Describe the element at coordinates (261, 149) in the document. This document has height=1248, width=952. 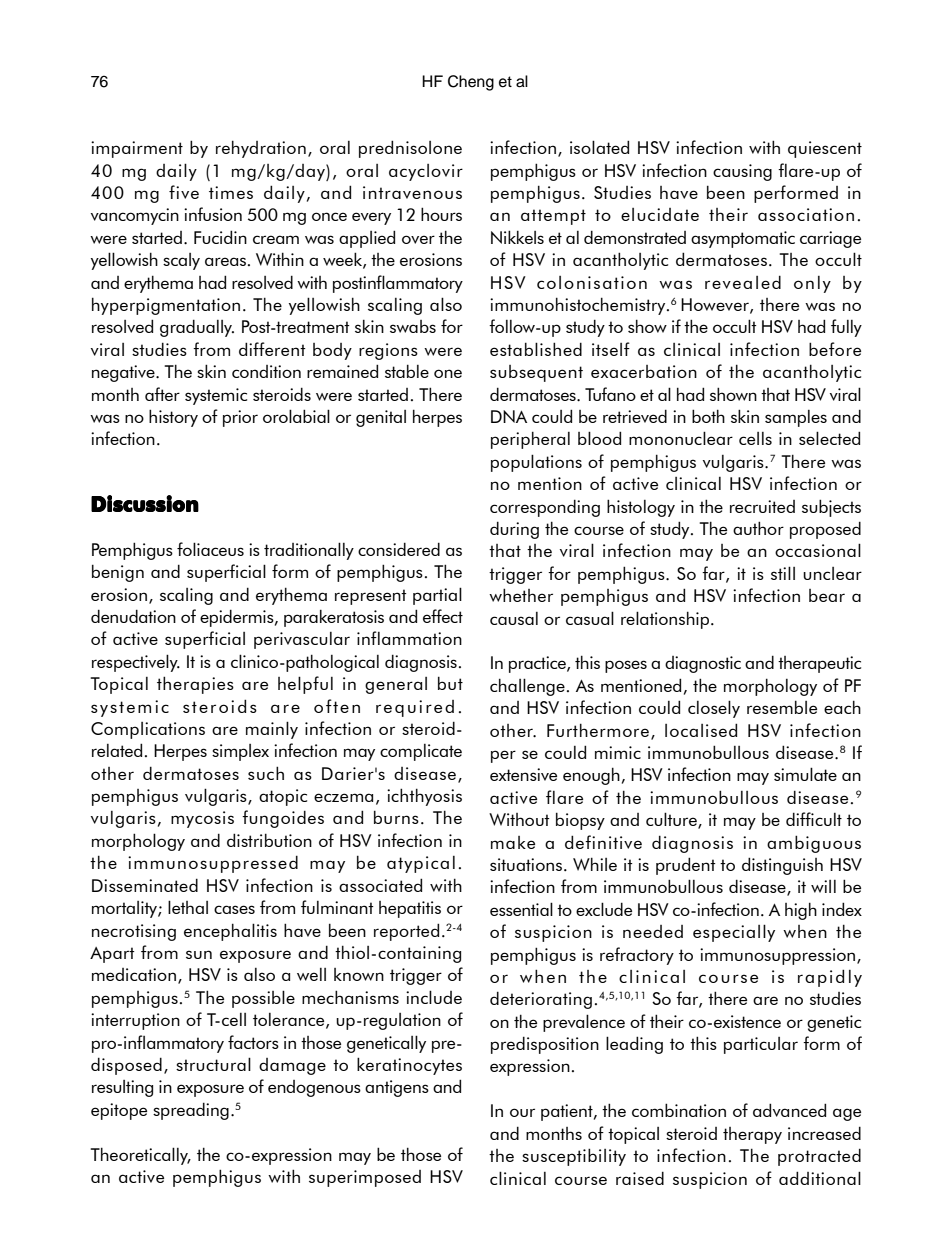
I see `rehydration` at that location.
